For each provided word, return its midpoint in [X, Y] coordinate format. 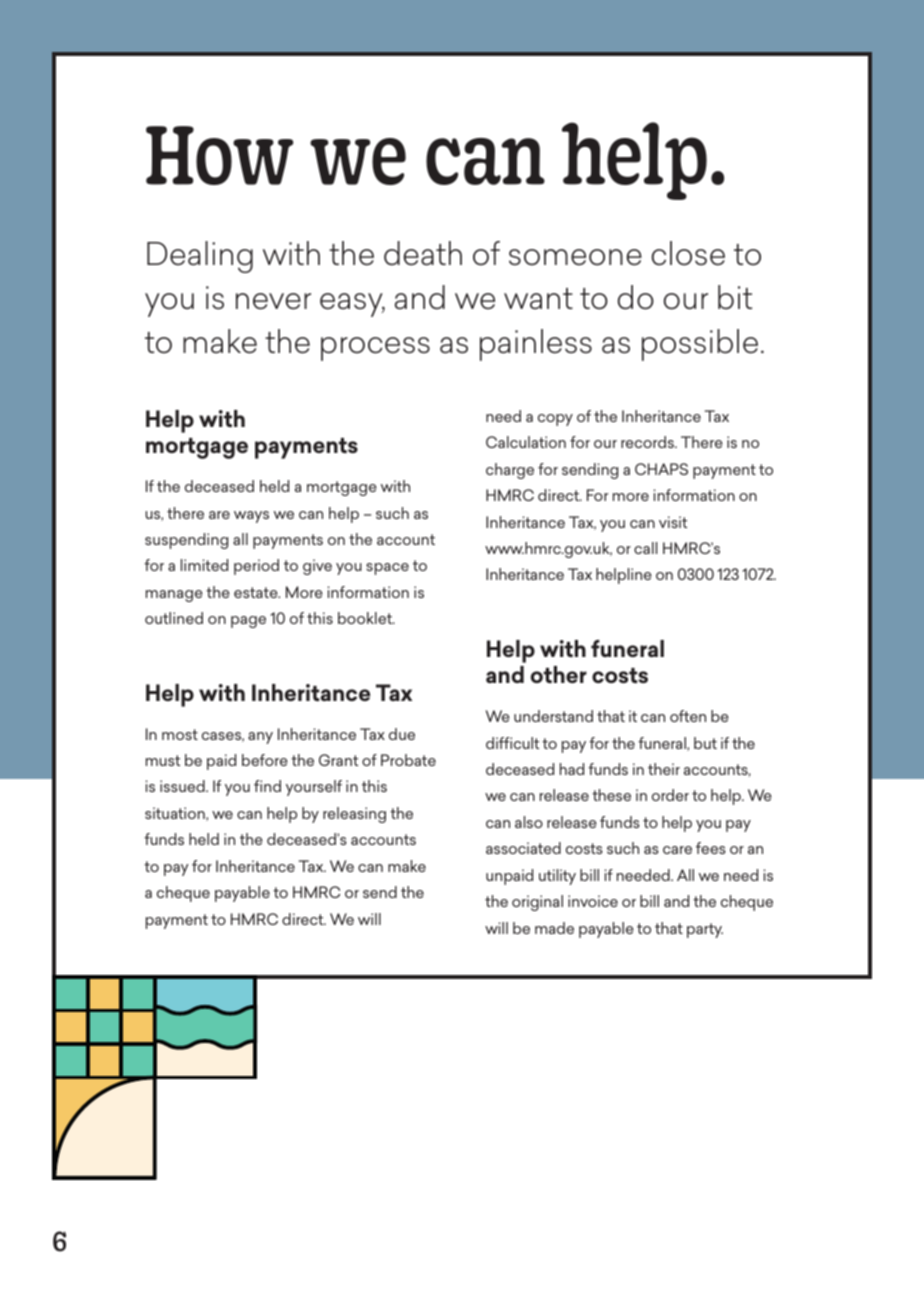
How [220, 155]
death [423, 253]
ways [251, 517]
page [248, 622]
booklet [366, 618]
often [688, 716]
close [688, 253]
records [648, 442]
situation [176, 814]
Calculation [526, 442]
